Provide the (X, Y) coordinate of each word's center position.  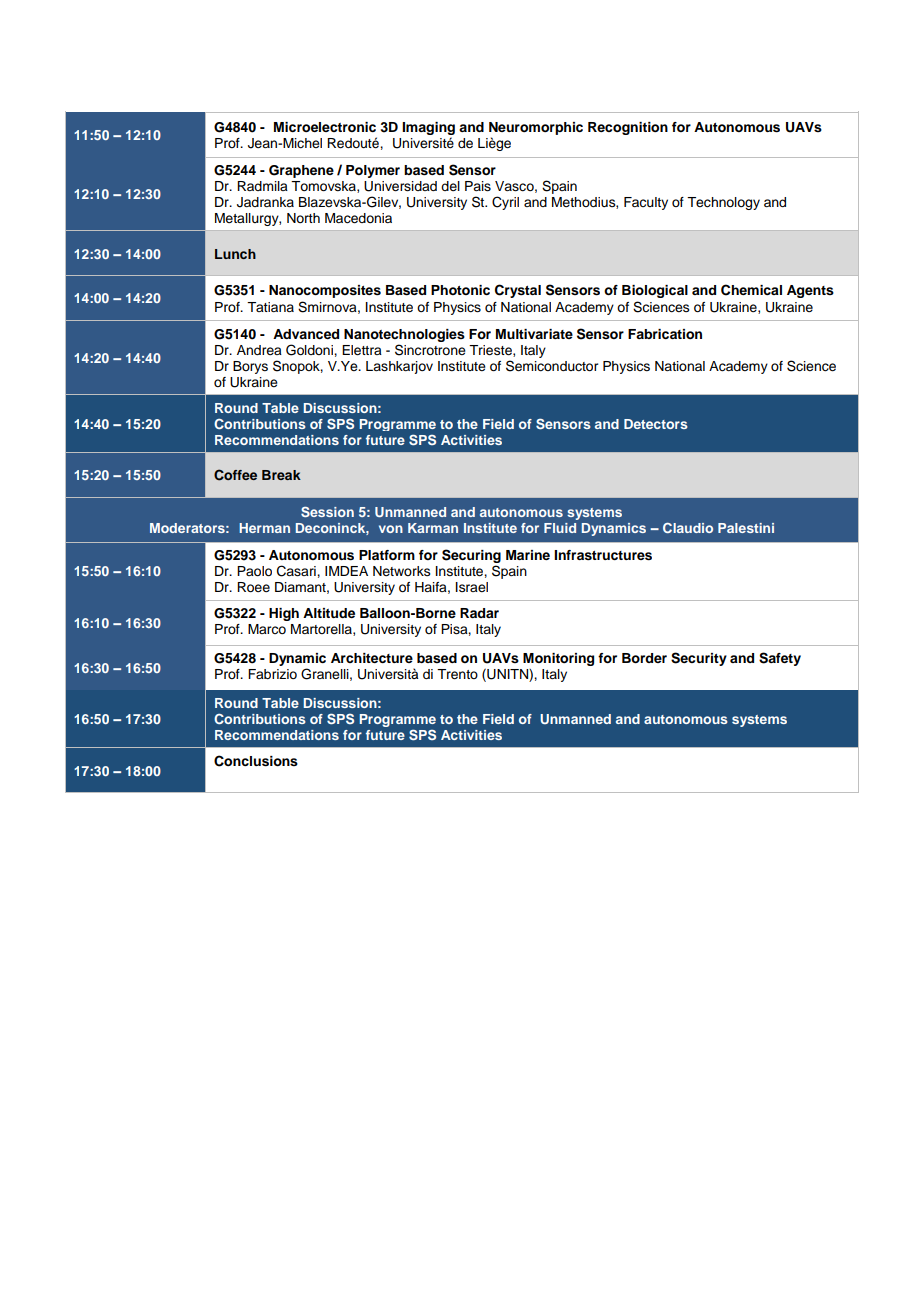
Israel (472, 587)
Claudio (688, 528)
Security (699, 659)
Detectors (656, 424)
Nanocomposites (325, 291)
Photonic (460, 290)
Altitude (329, 613)
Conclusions (256, 761)
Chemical (751, 290)
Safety (780, 659)
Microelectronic (325, 127)
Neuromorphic (536, 128)
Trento (457, 674)
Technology (723, 203)
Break (281, 475)
